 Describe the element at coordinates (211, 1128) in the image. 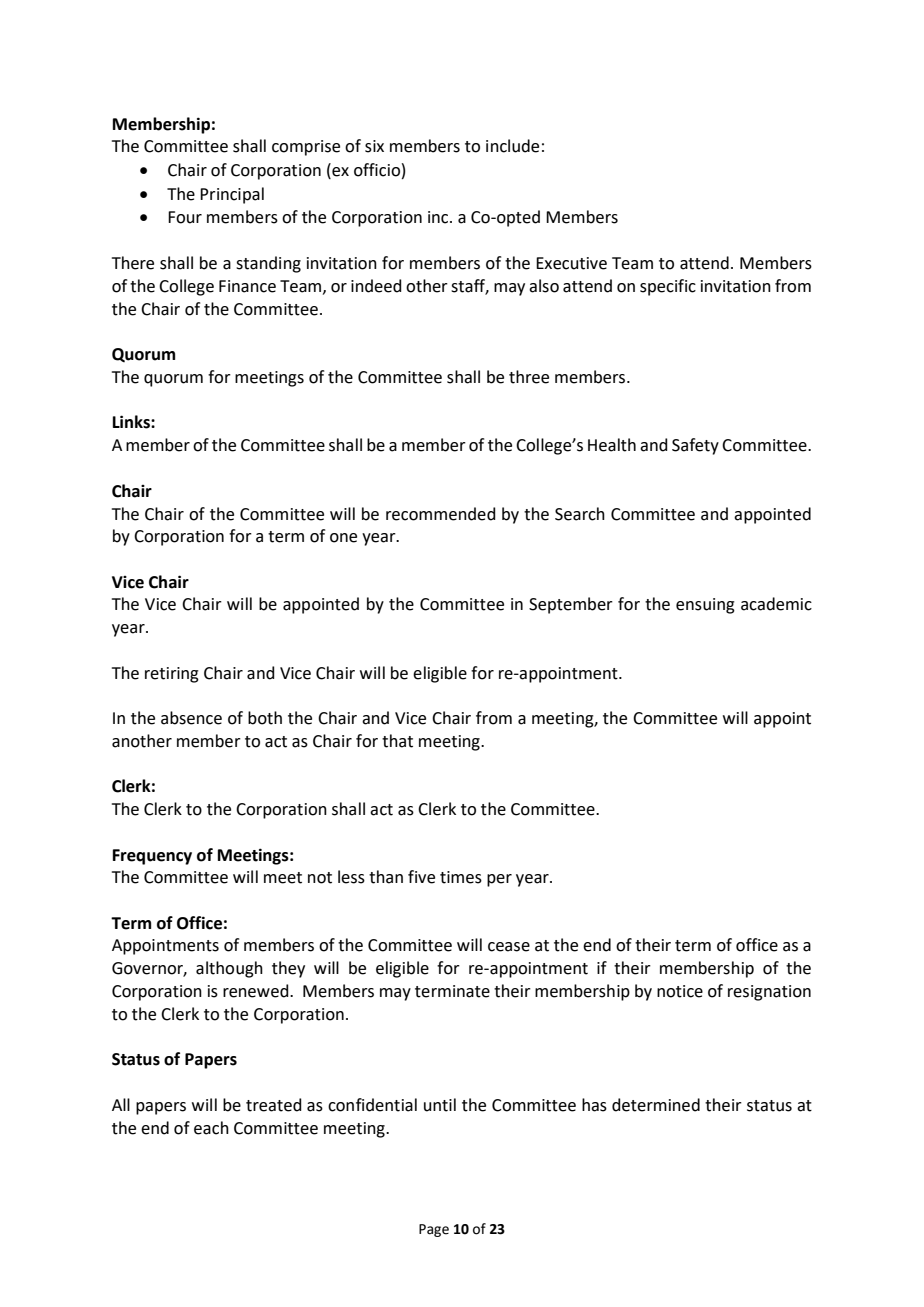

I see `each` at that location.
